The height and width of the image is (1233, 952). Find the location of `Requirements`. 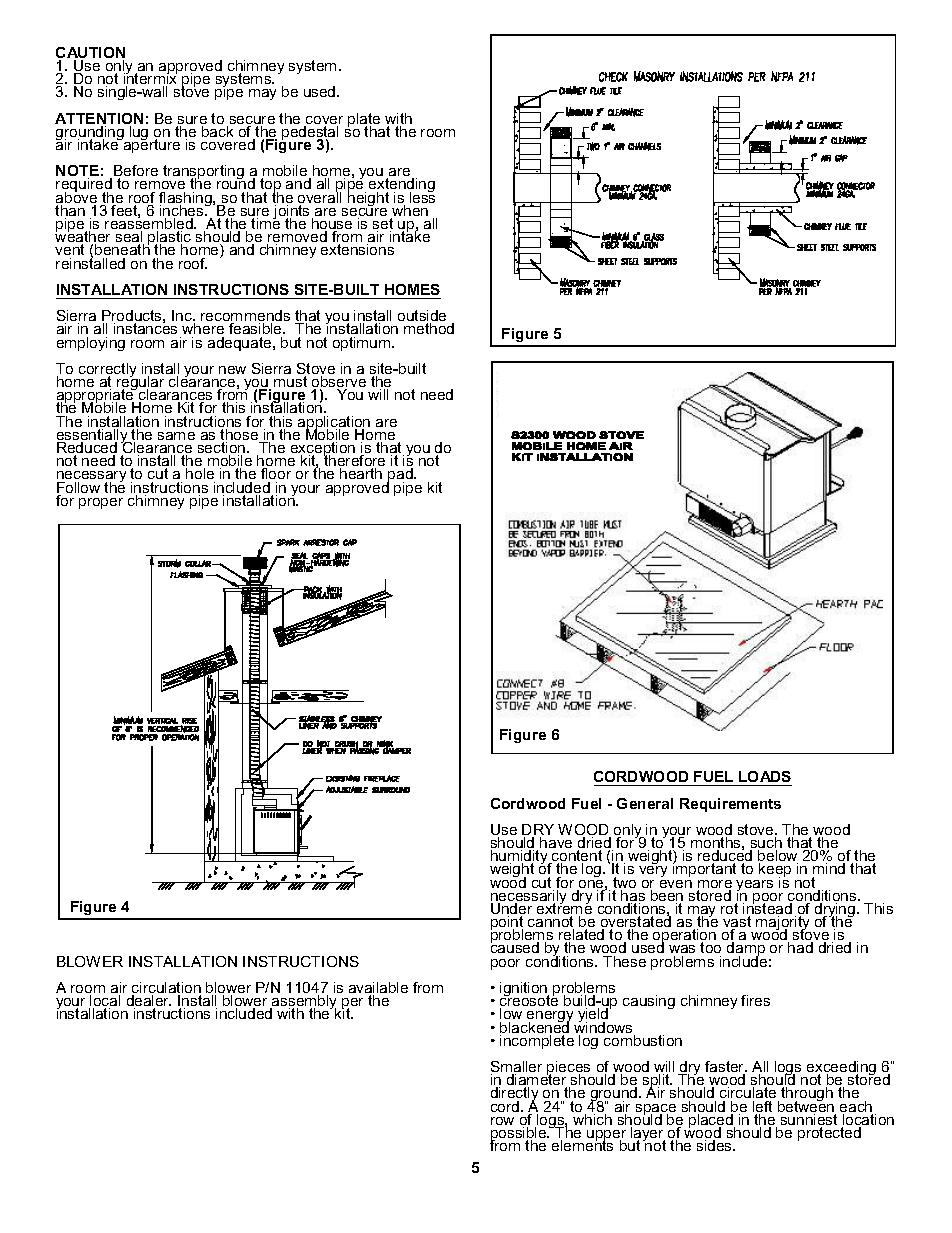

Requirements is located at coordinates (730, 805).
